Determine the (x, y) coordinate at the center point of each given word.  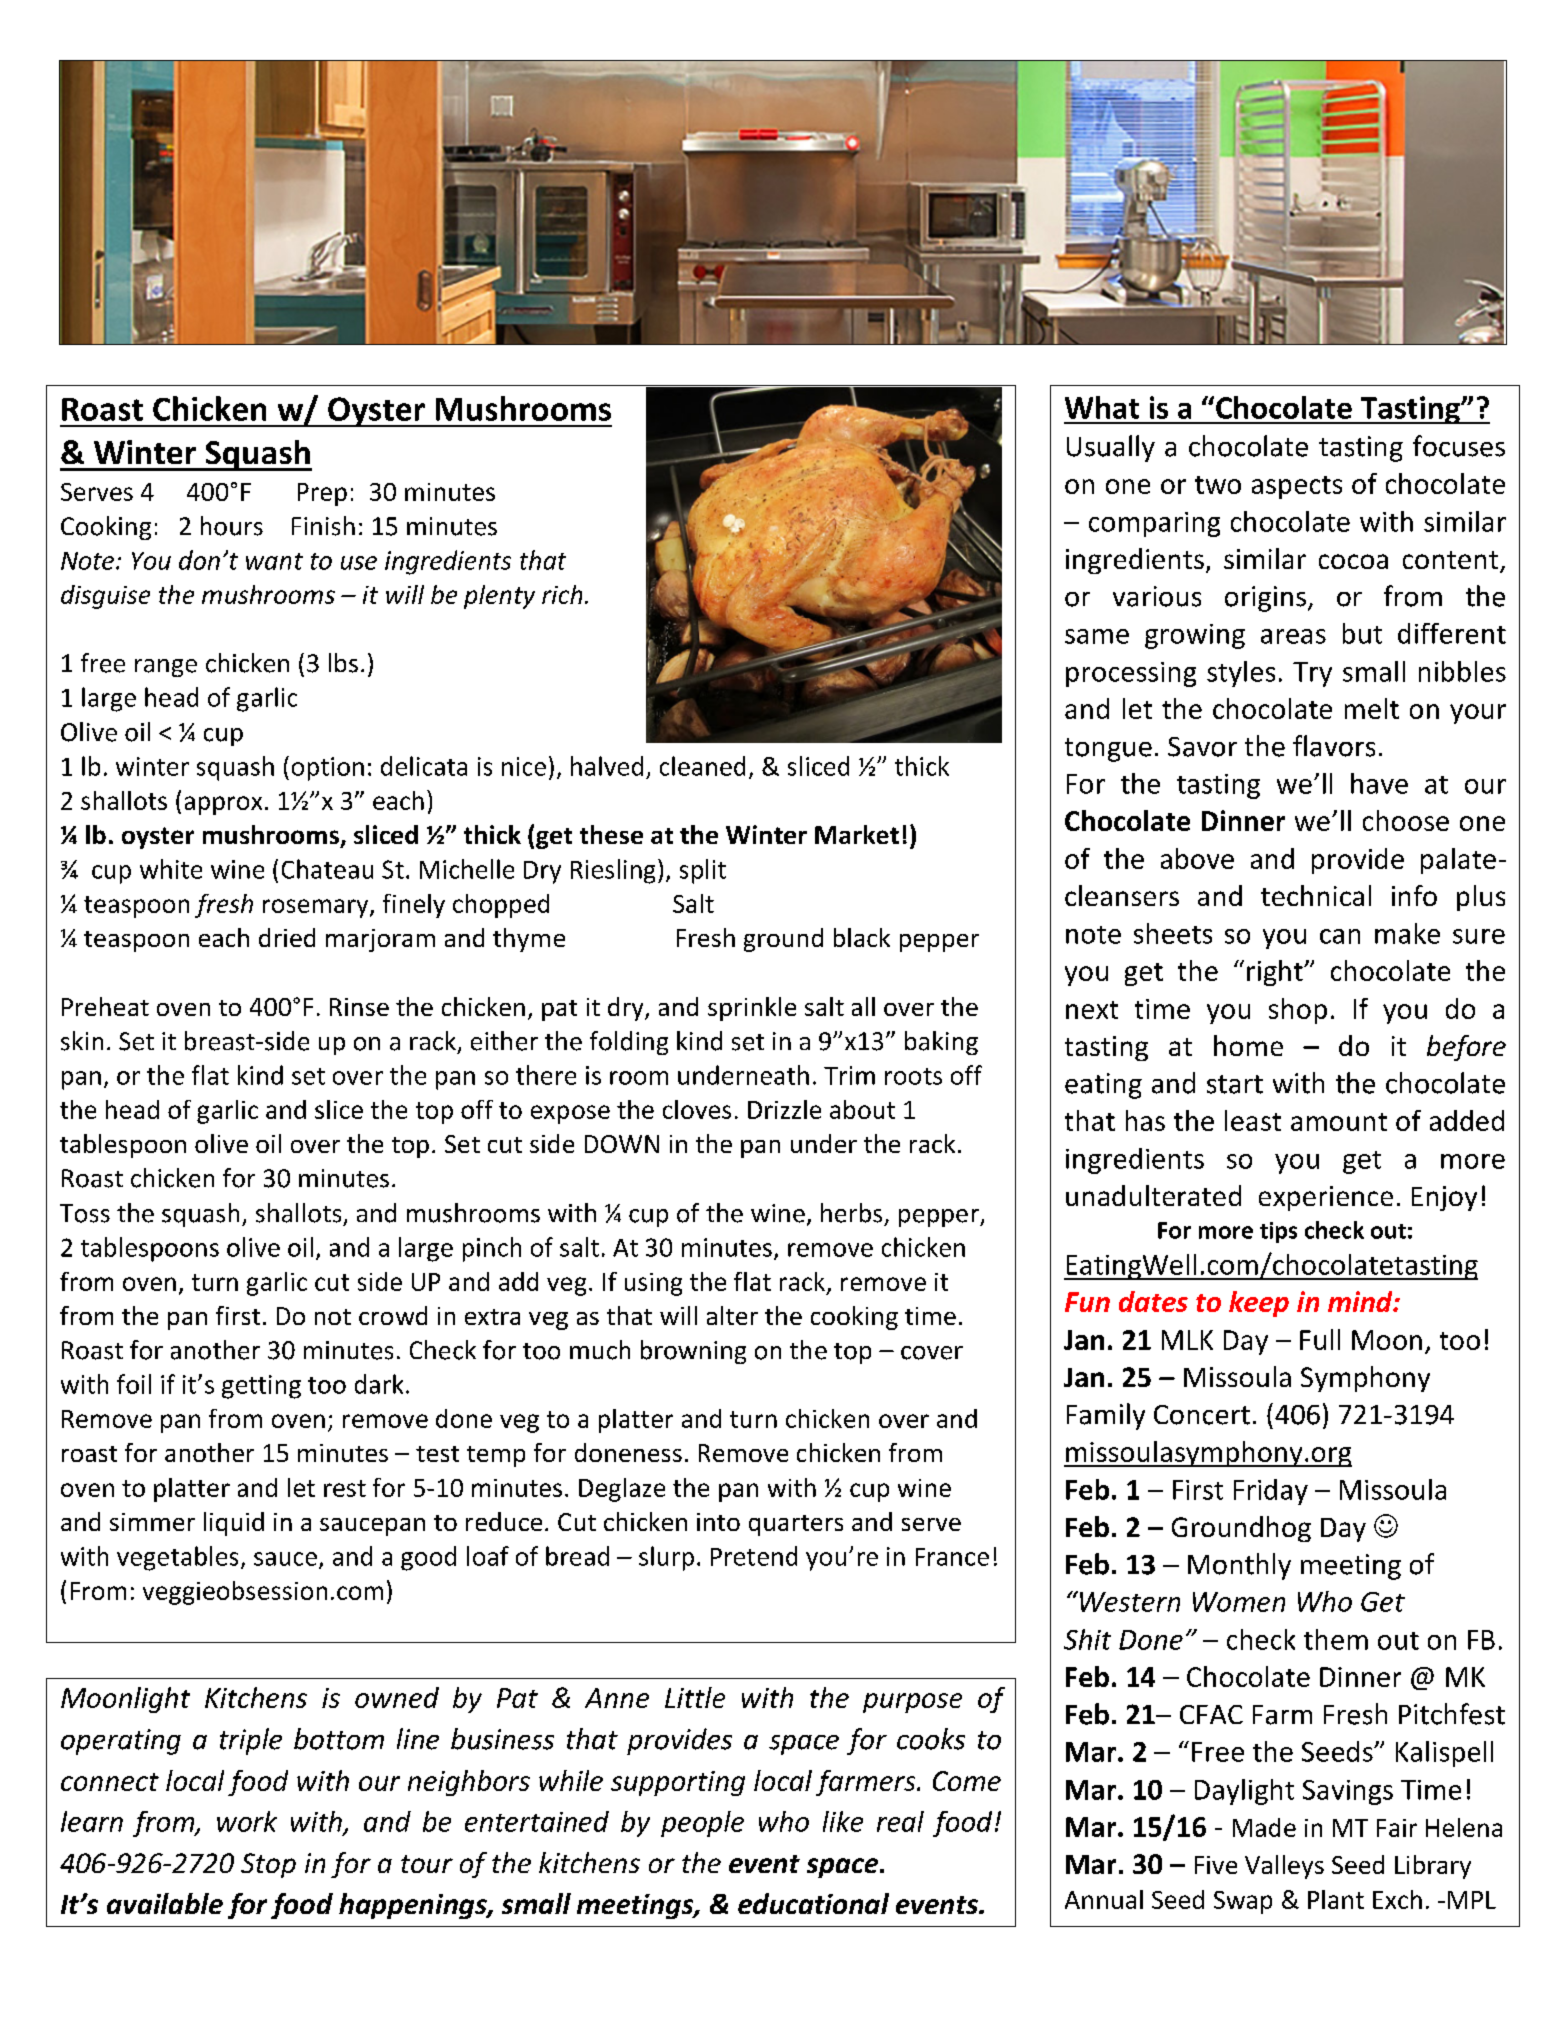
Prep (322, 494)
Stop (268, 1865)
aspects (1297, 487)
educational (813, 1903)
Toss (85, 1213)
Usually (1111, 448)
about (862, 1109)
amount (1339, 1122)
